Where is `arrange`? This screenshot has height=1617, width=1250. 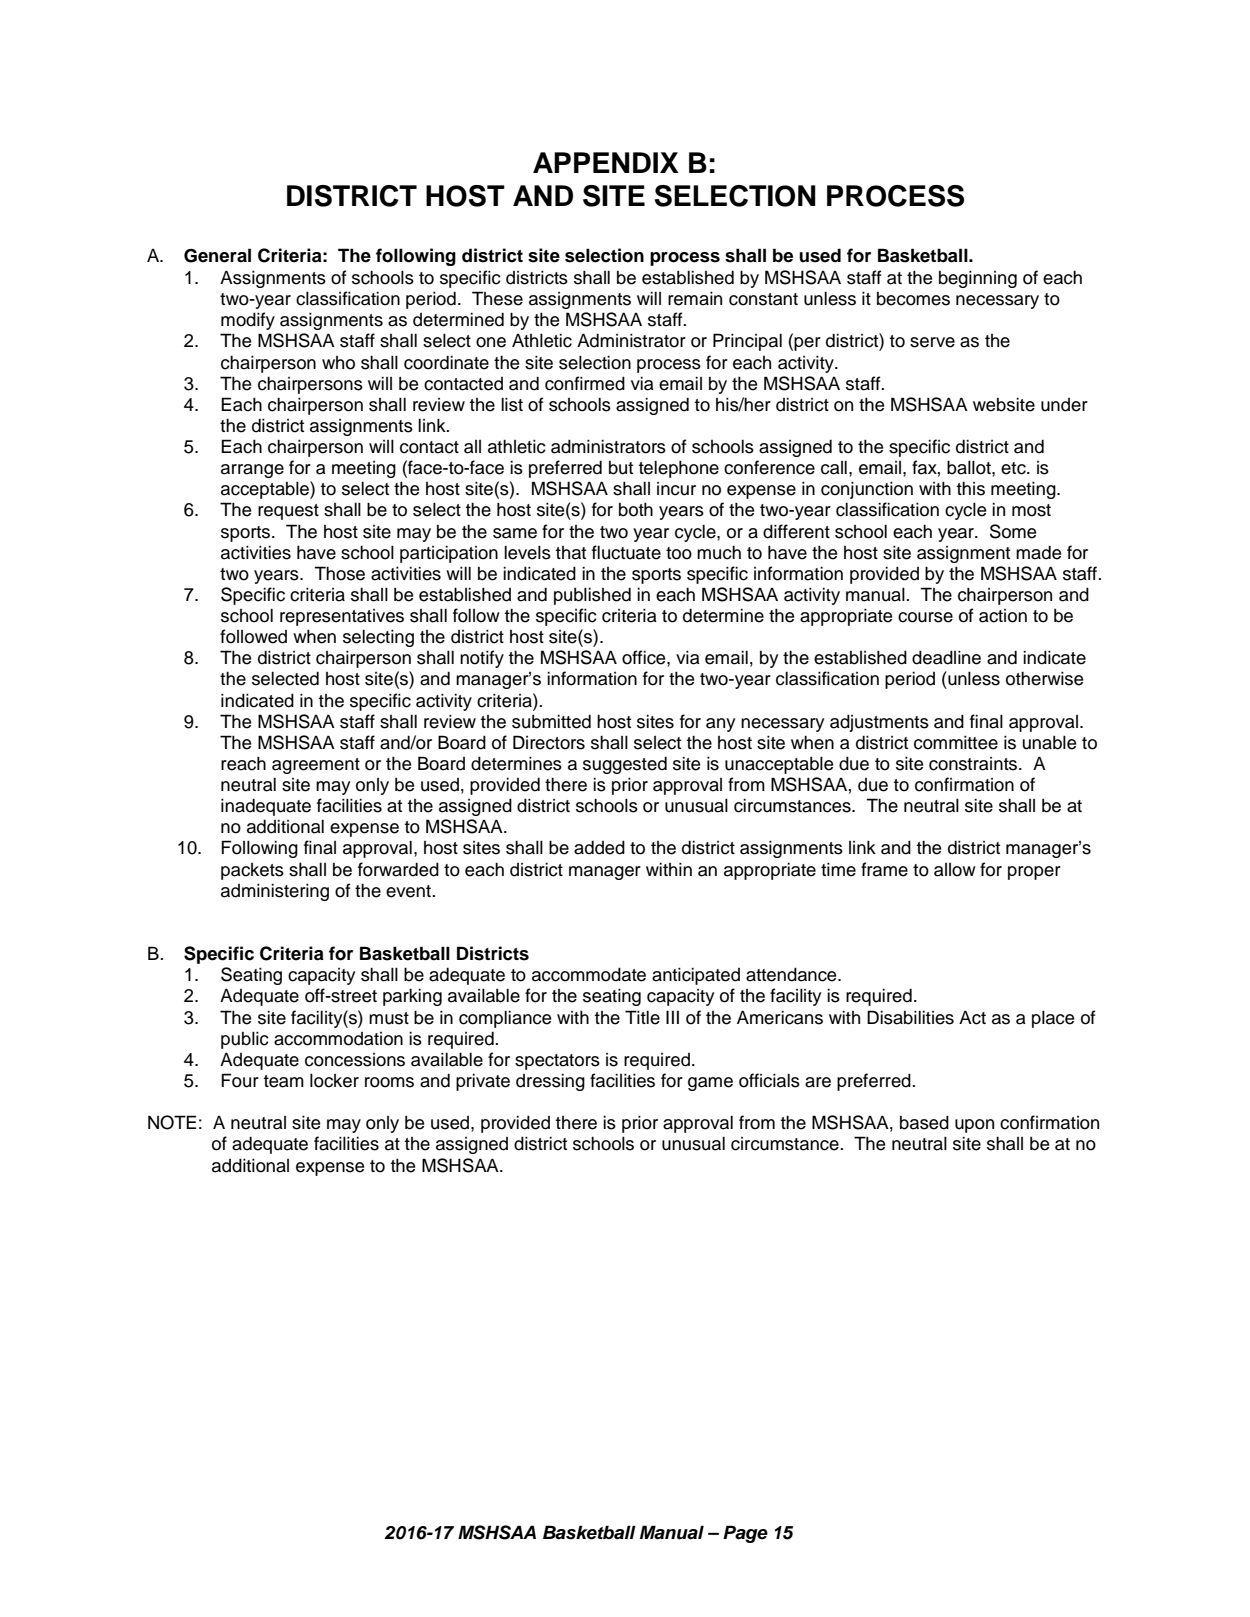
arrange is located at coordinates (252, 471).
